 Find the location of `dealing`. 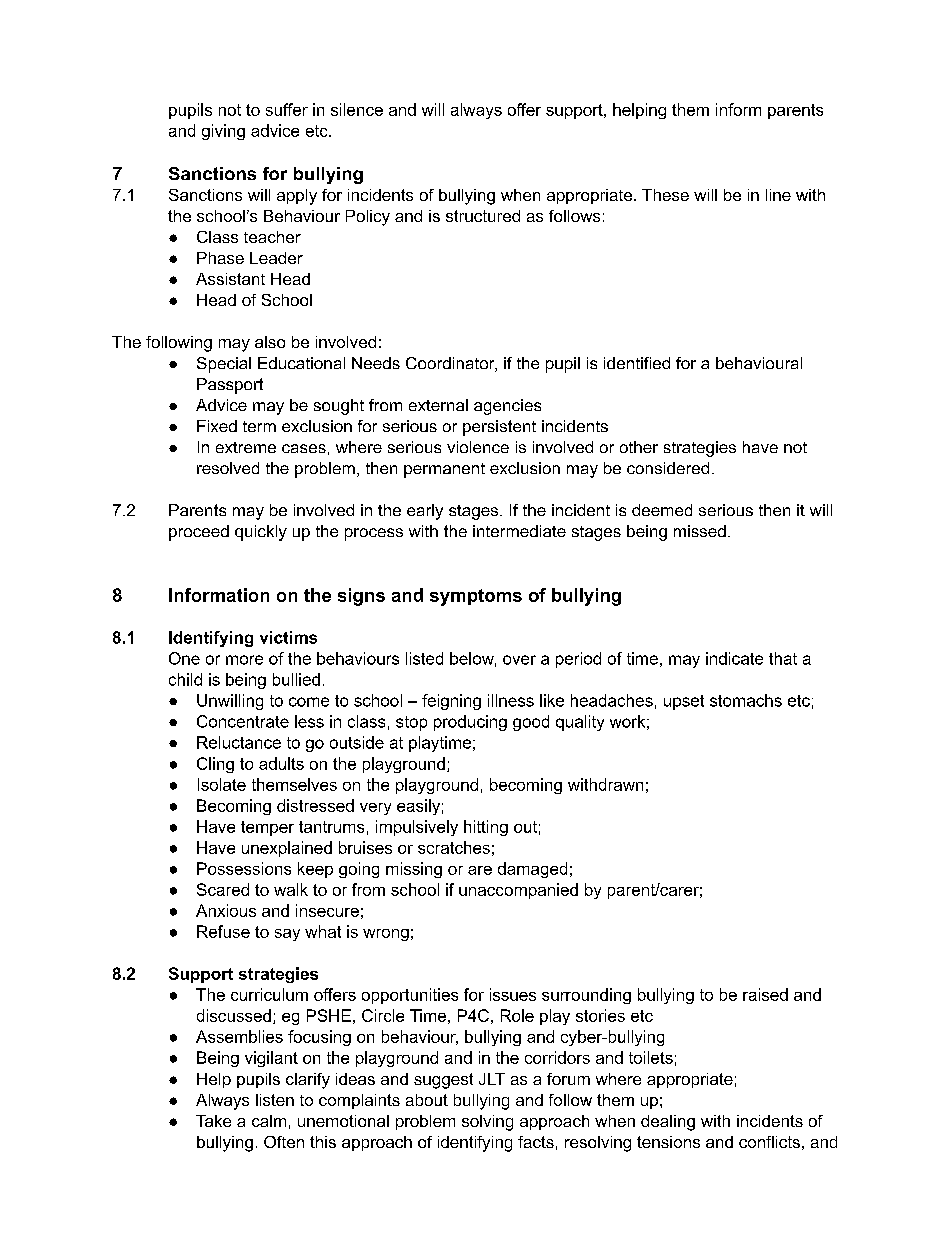

dealing is located at coordinates (668, 1123).
